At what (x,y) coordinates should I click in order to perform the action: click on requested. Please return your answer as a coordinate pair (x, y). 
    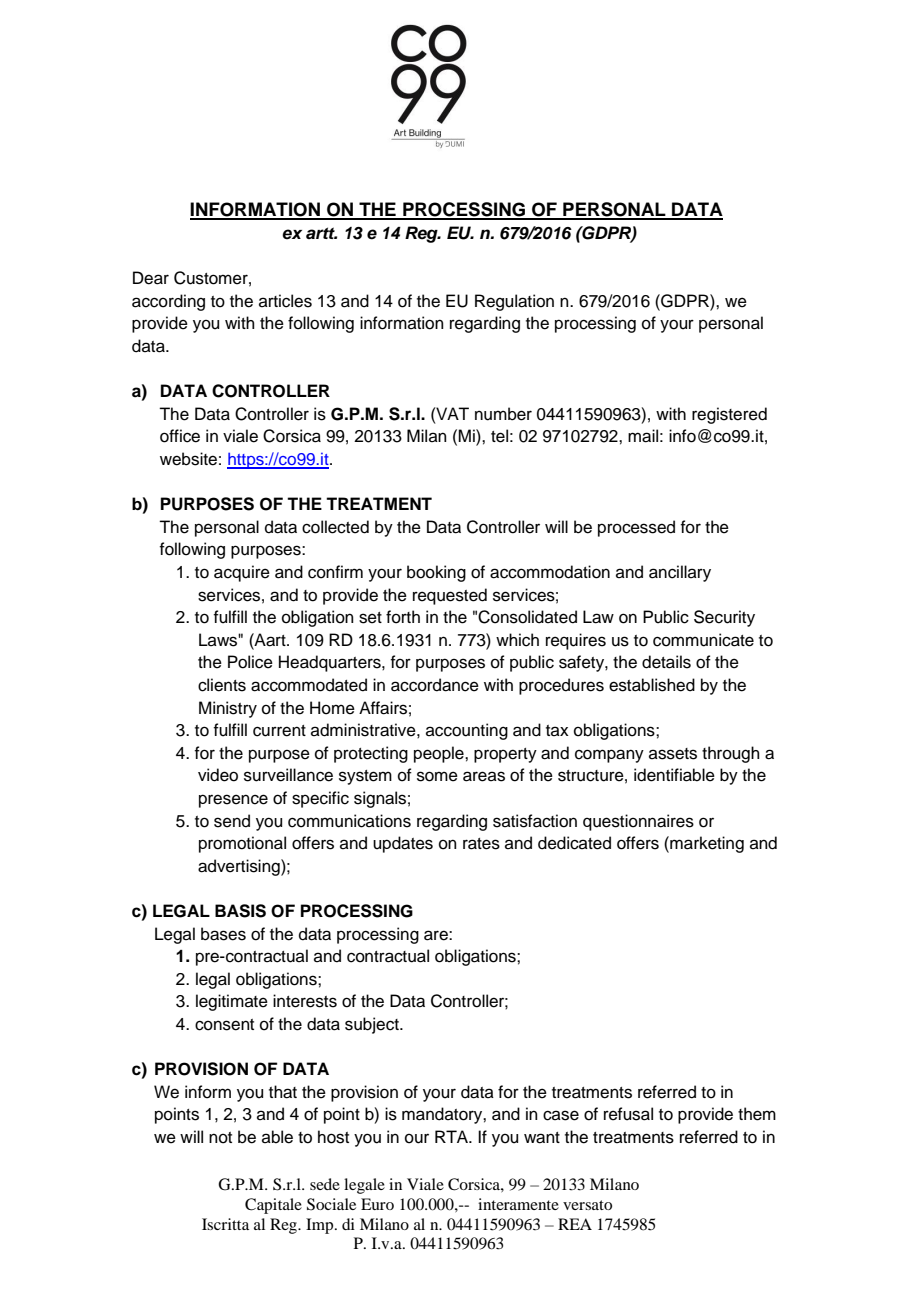
    Looking at the image, I should click on (450, 596).
